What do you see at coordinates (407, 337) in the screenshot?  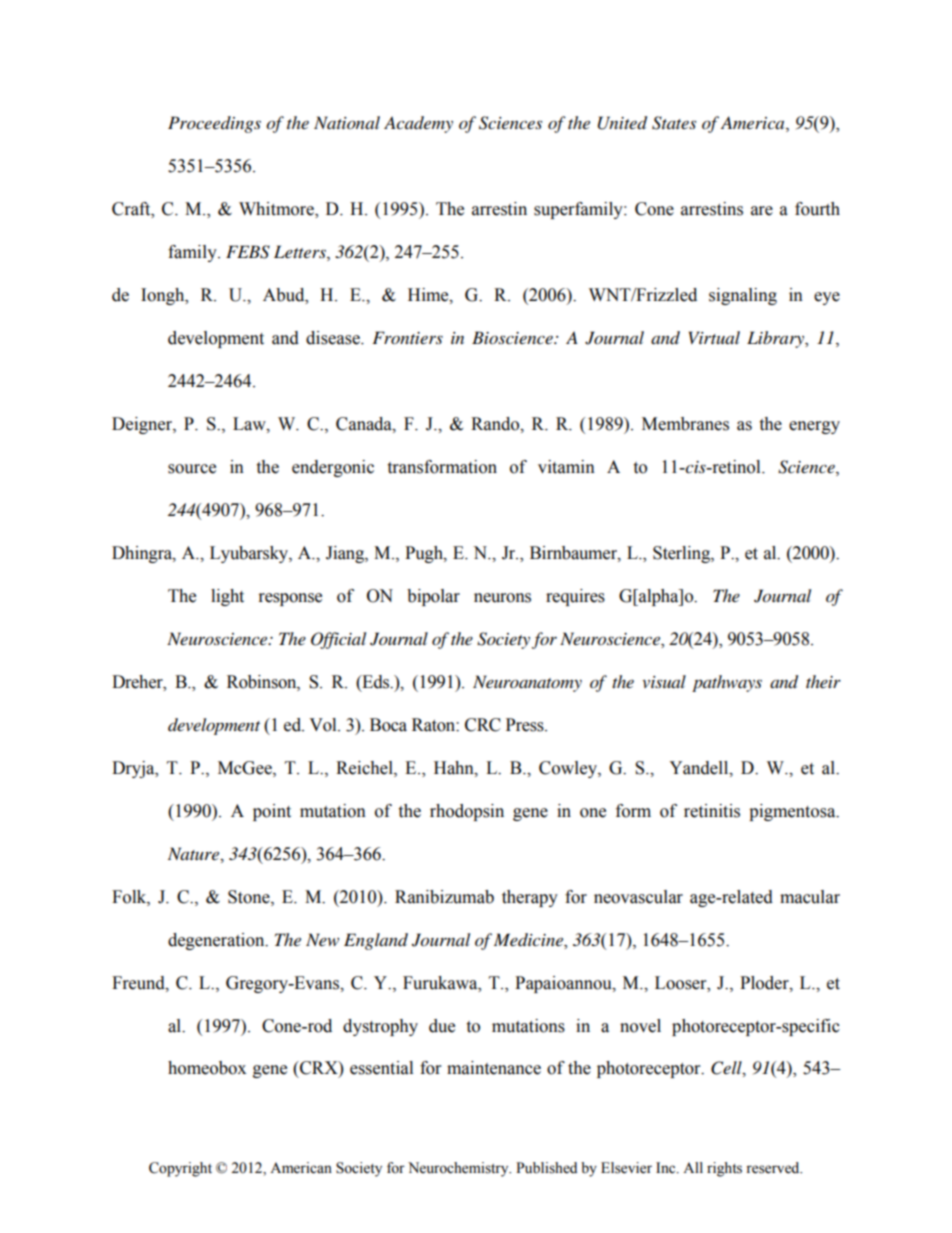 I see `Frontiers` at bounding box center [407, 337].
